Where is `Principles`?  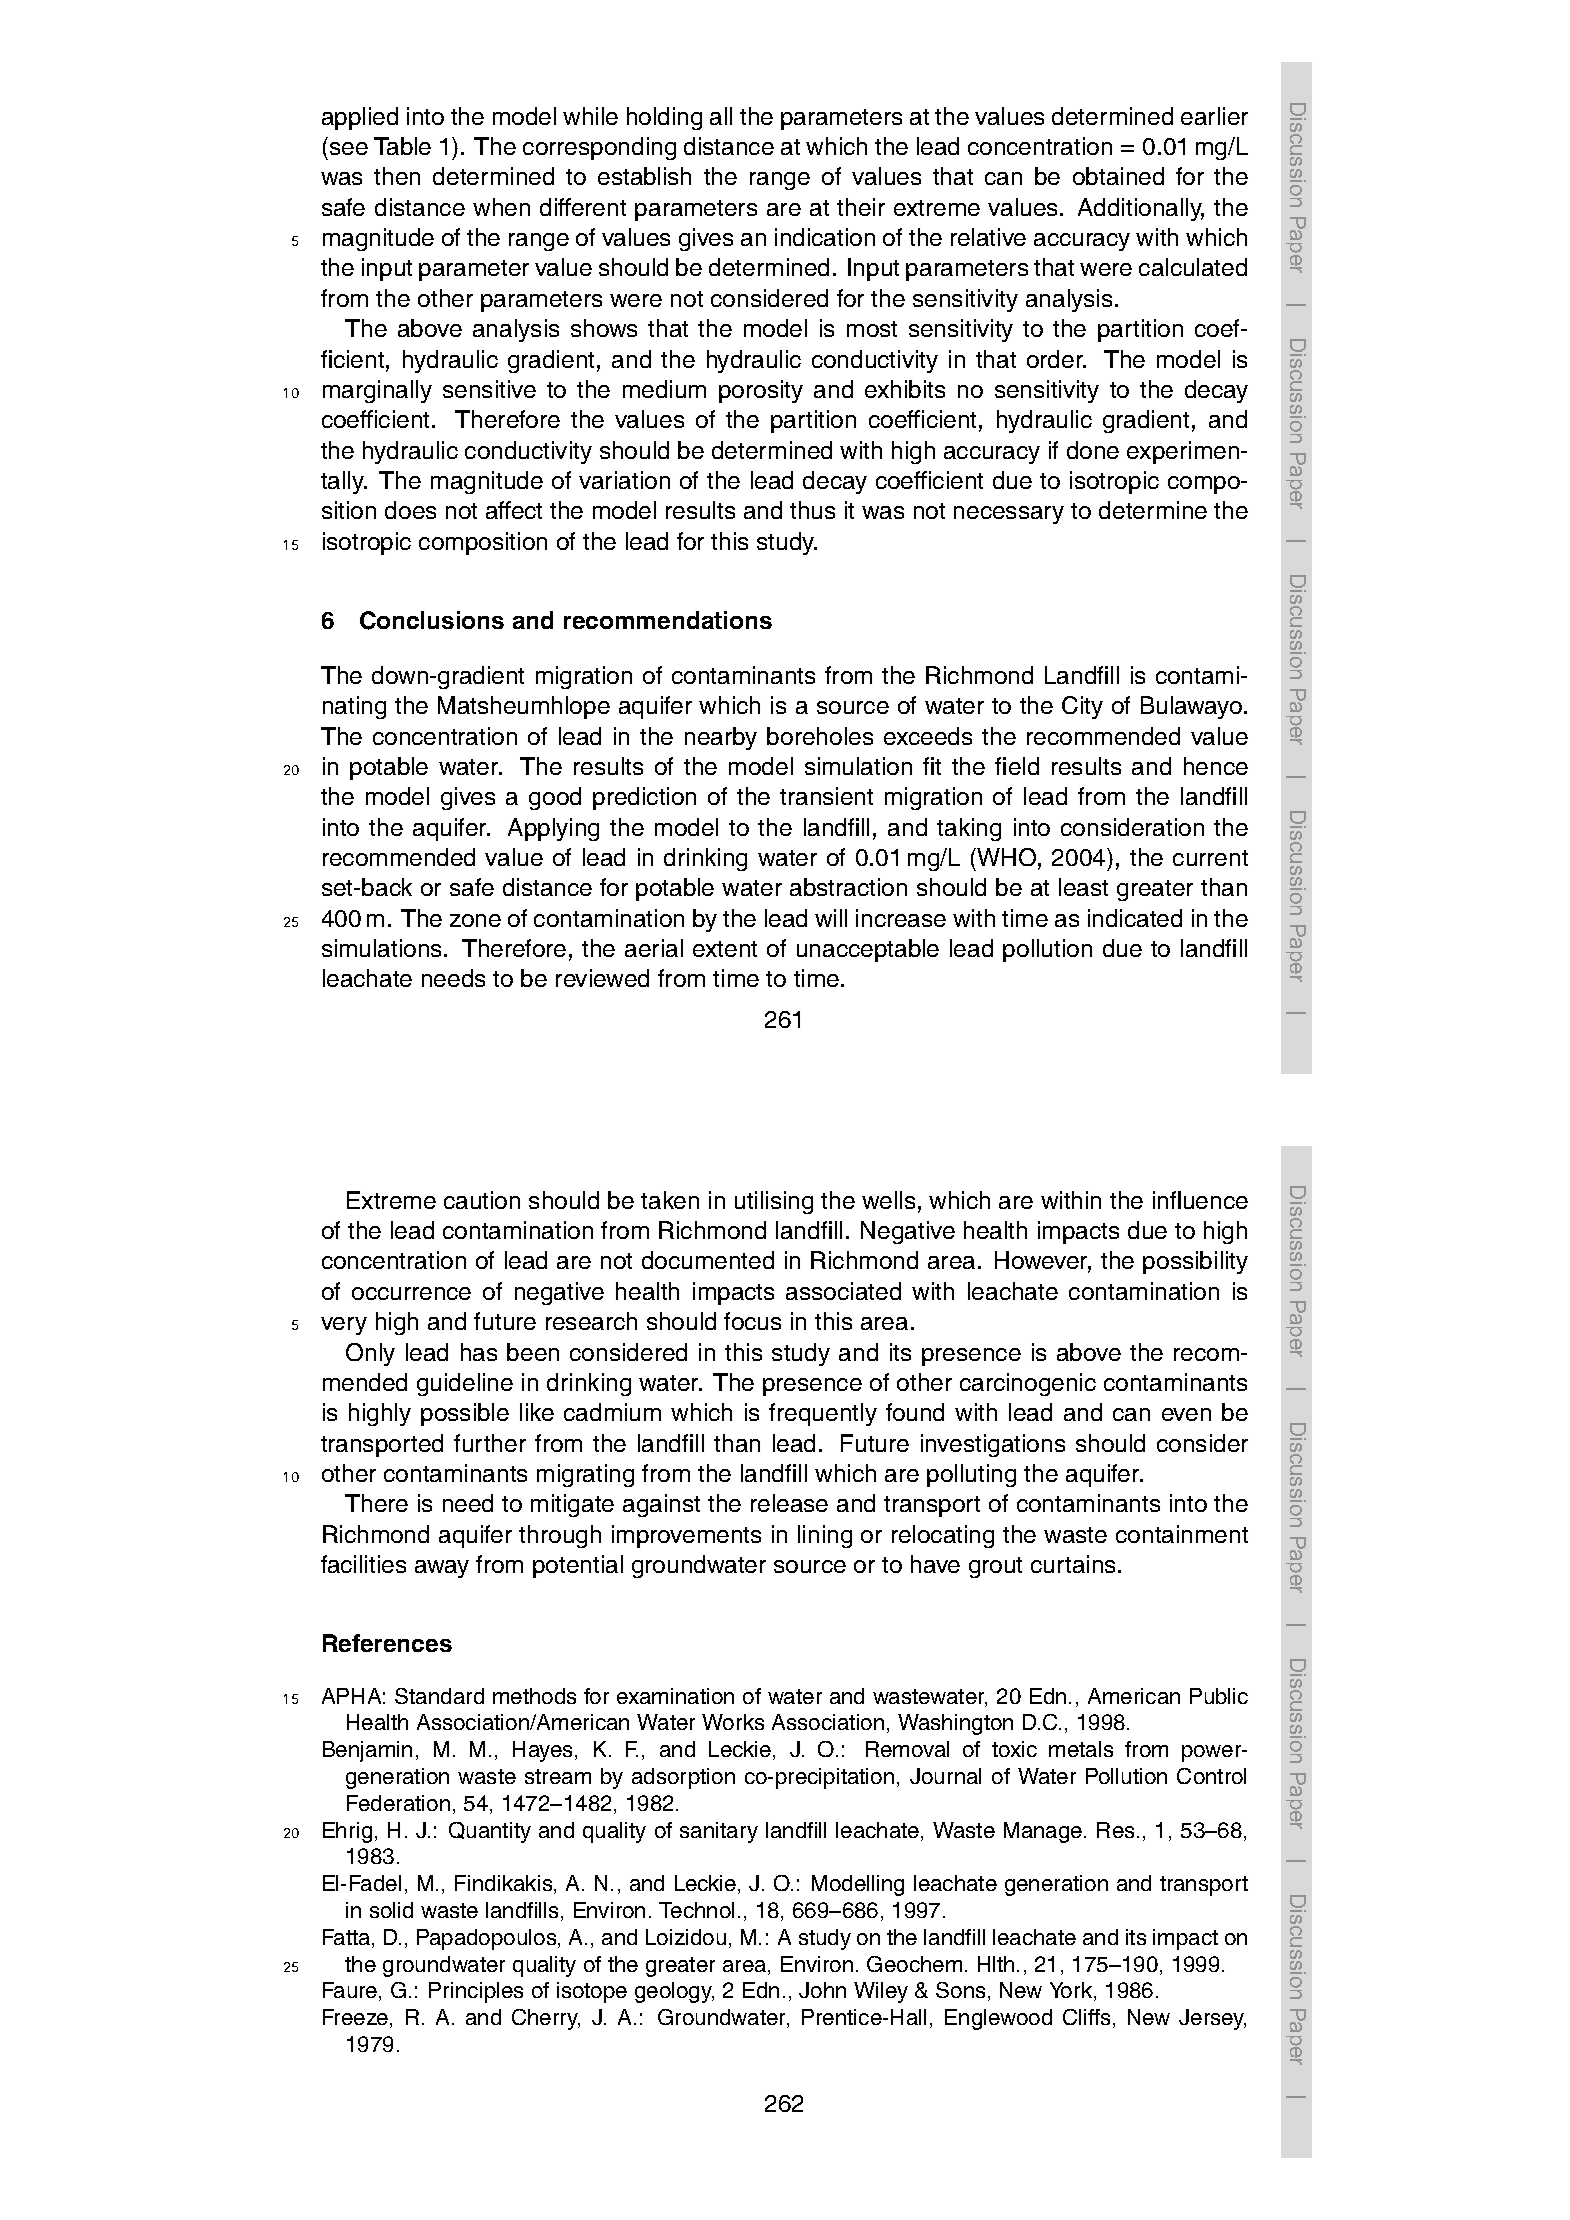
Principles is located at coordinates (476, 1992).
